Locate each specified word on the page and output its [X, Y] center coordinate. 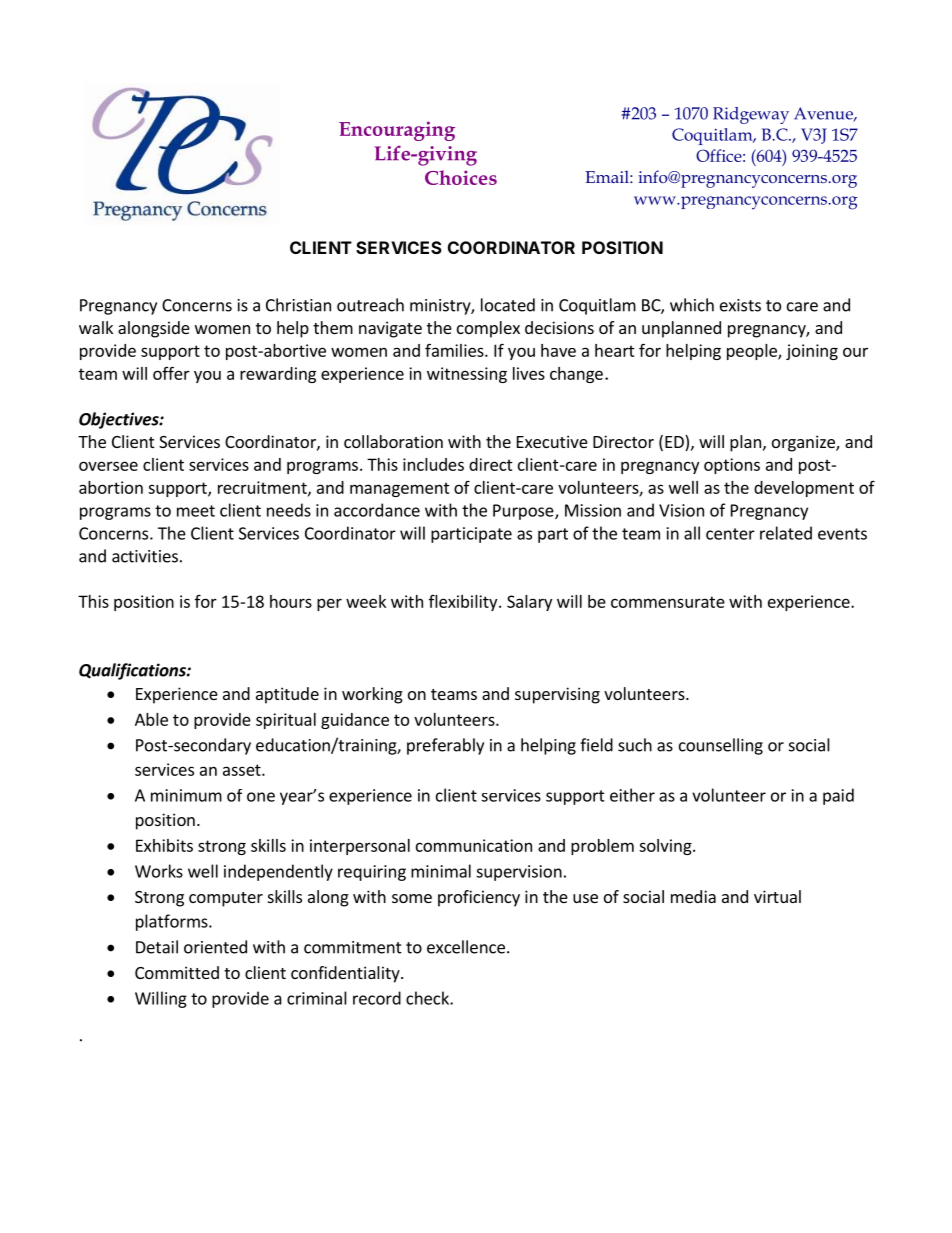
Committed [177, 972]
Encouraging [397, 131]
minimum [186, 795]
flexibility [464, 603]
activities [145, 556]
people [753, 352]
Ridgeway [751, 115]
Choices [461, 177]
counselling [721, 746]
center [730, 534]
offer [171, 373]
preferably [445, 746]
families [455, 350]
